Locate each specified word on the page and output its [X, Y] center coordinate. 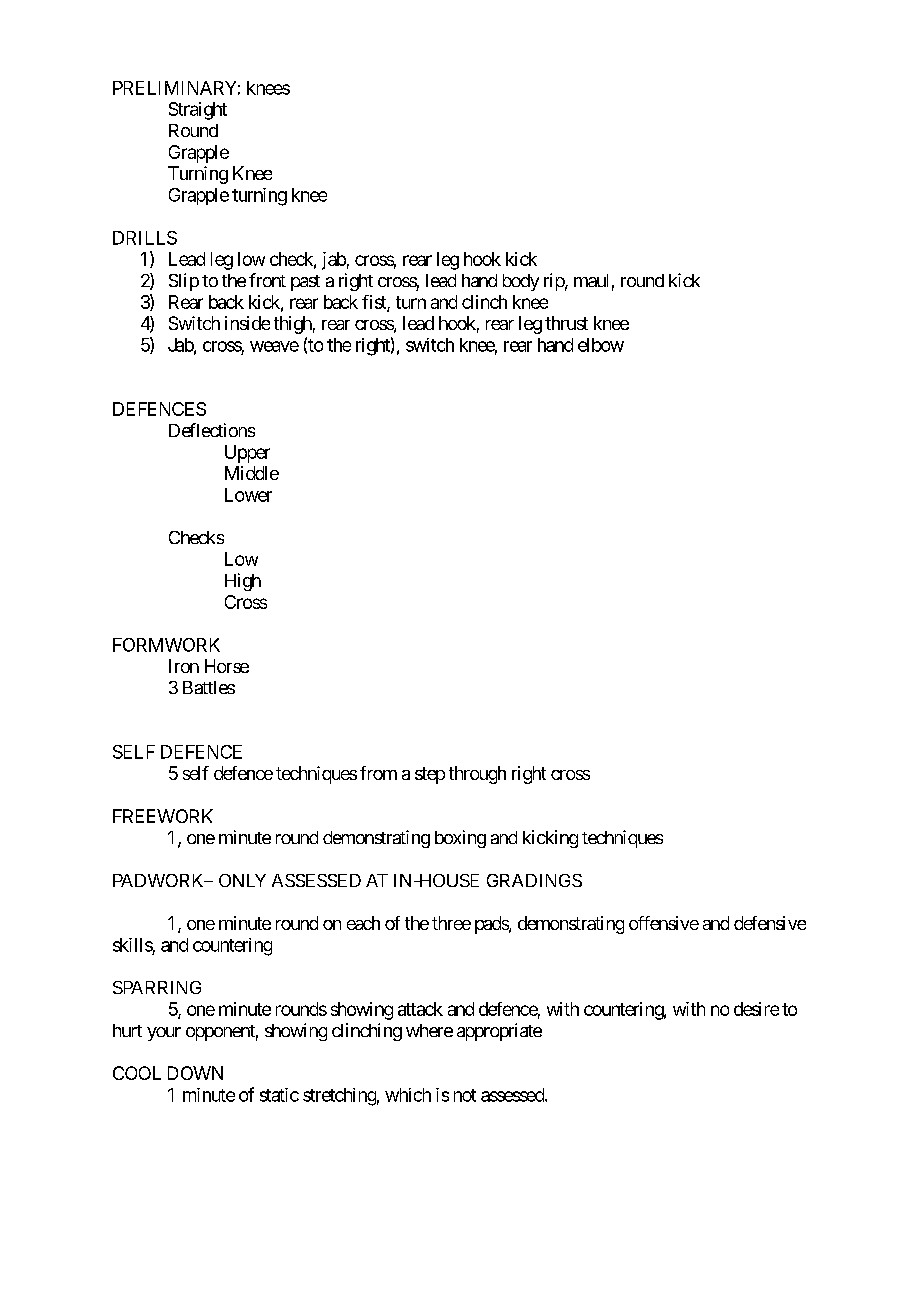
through [477, 775]
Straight [198, 111]
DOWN [195, 1073]
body [521, 282]
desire [756, 1009]
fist [375, 303]
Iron [184, 666]
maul [591, 280]
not [465, 1095]
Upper [247, 454]
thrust [566, 323]
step [430, 775]
